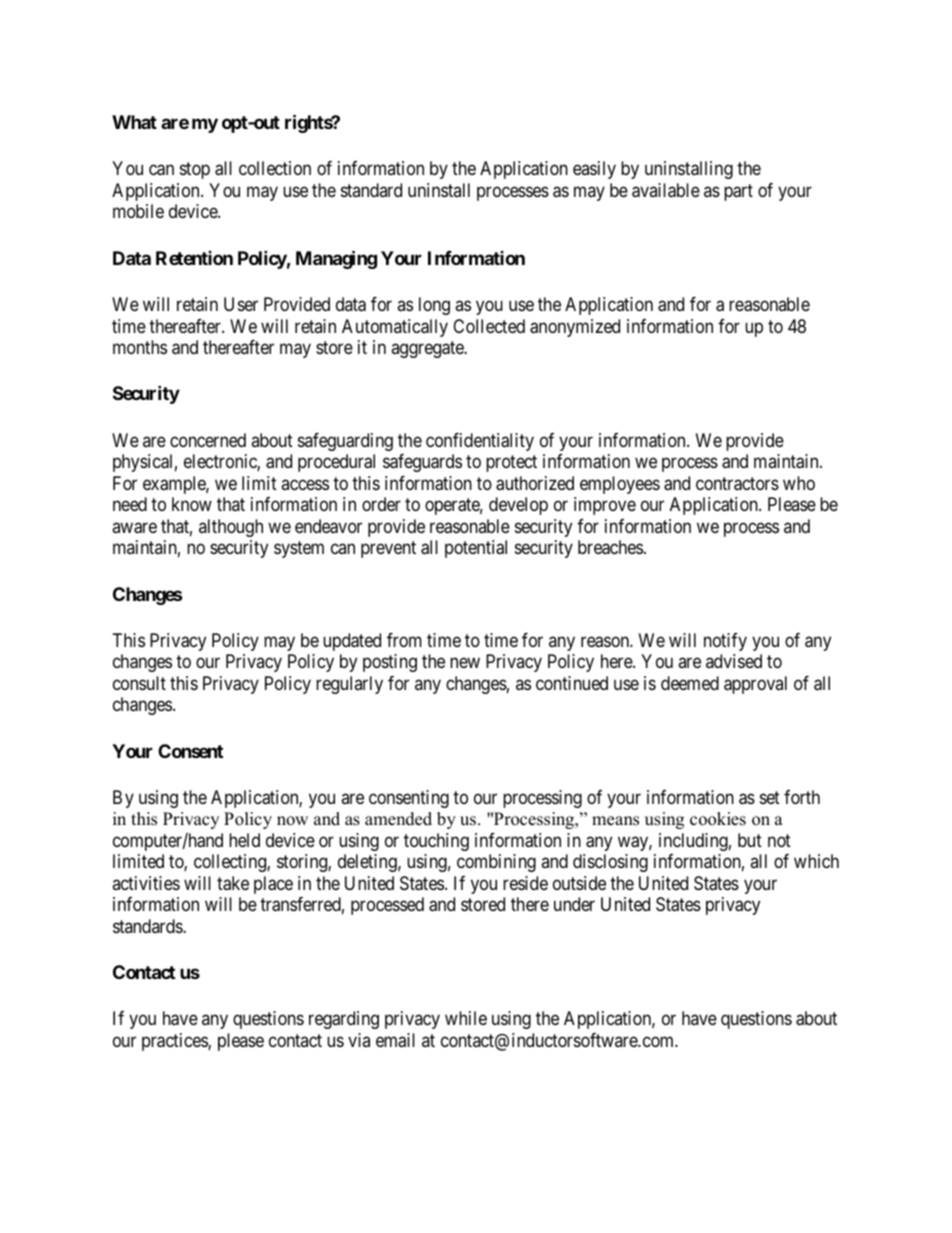 This screenshot has width=952, height=1233. Describe the element at coordinates (755, 685) in the screenshot. I see `approval` at that location.
